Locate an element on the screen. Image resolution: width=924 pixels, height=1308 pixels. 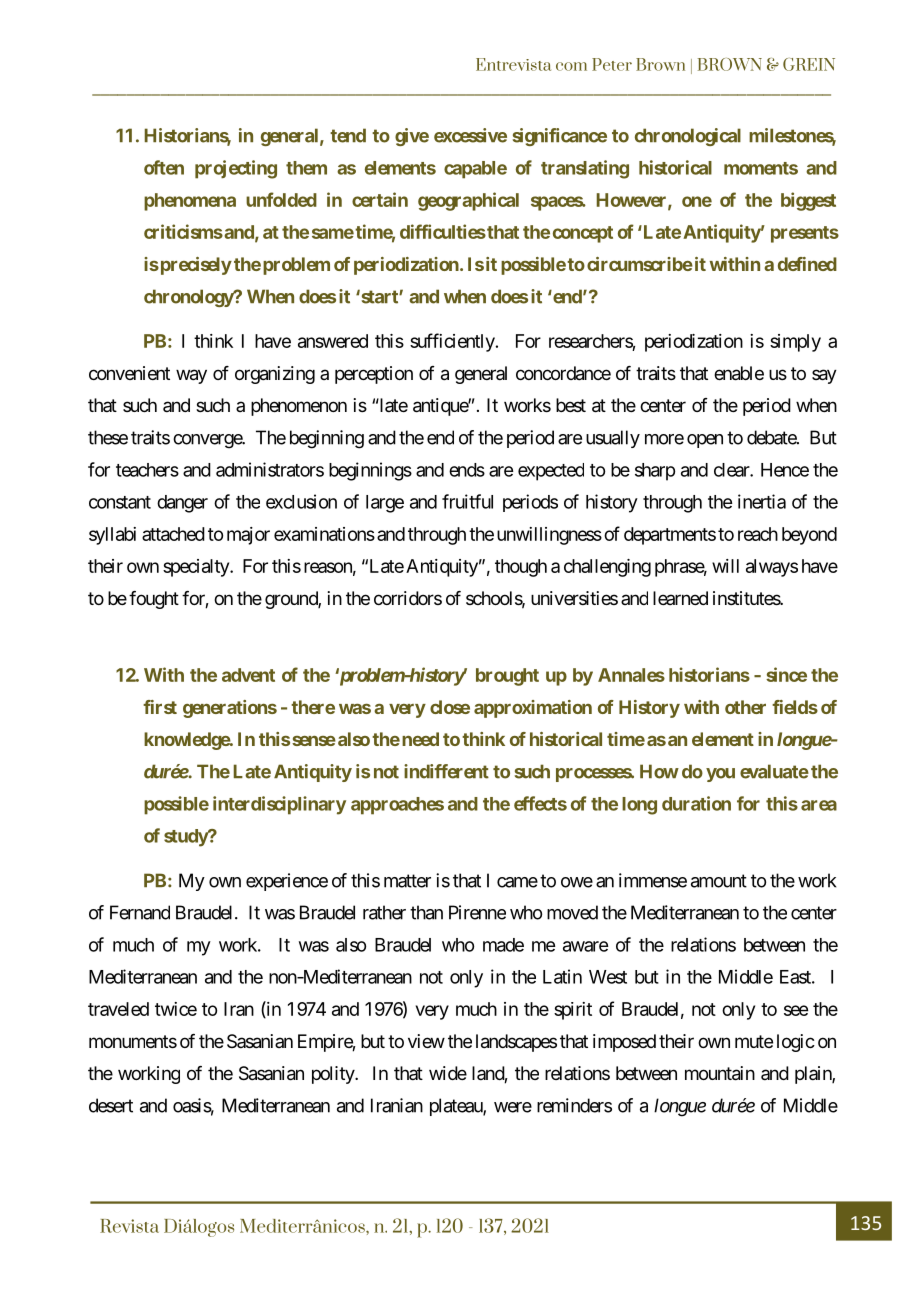
com is located at coordinates (571, 66).
